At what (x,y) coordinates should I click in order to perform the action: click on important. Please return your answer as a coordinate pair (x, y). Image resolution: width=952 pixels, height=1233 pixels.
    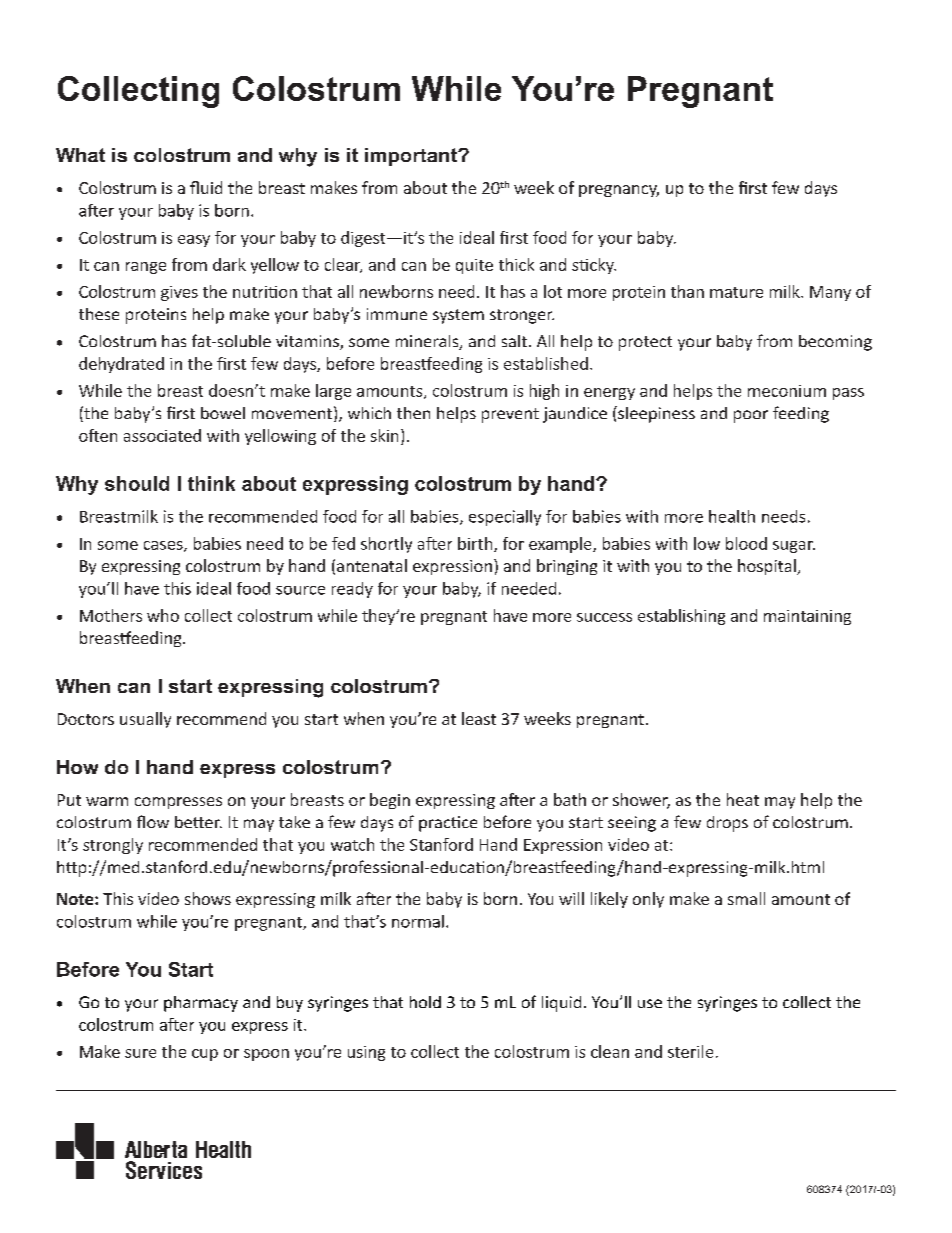
    Looking at the image, I should click on (412, 157).
